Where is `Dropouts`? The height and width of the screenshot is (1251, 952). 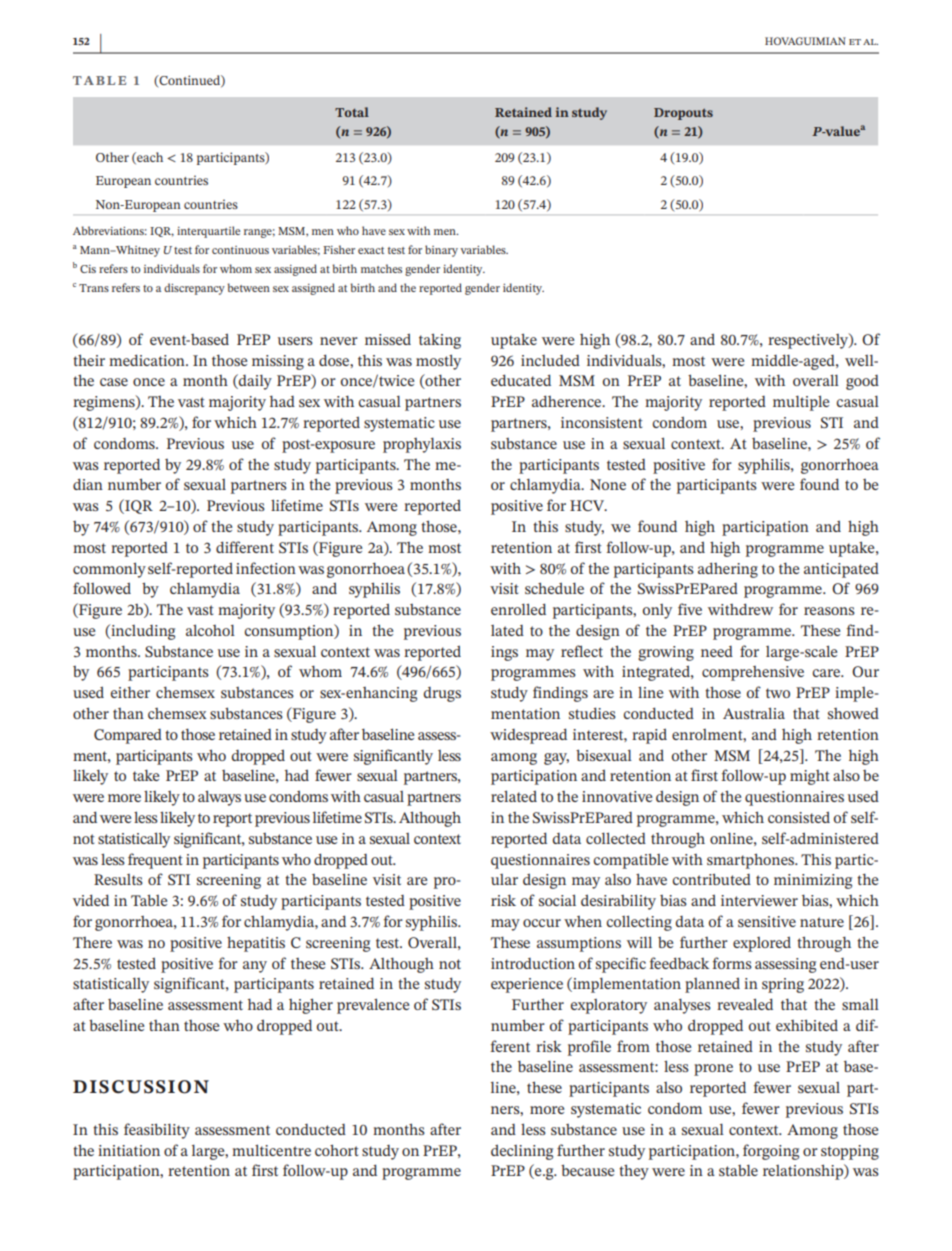
Dropouts is located at coordinates (683, 114).
